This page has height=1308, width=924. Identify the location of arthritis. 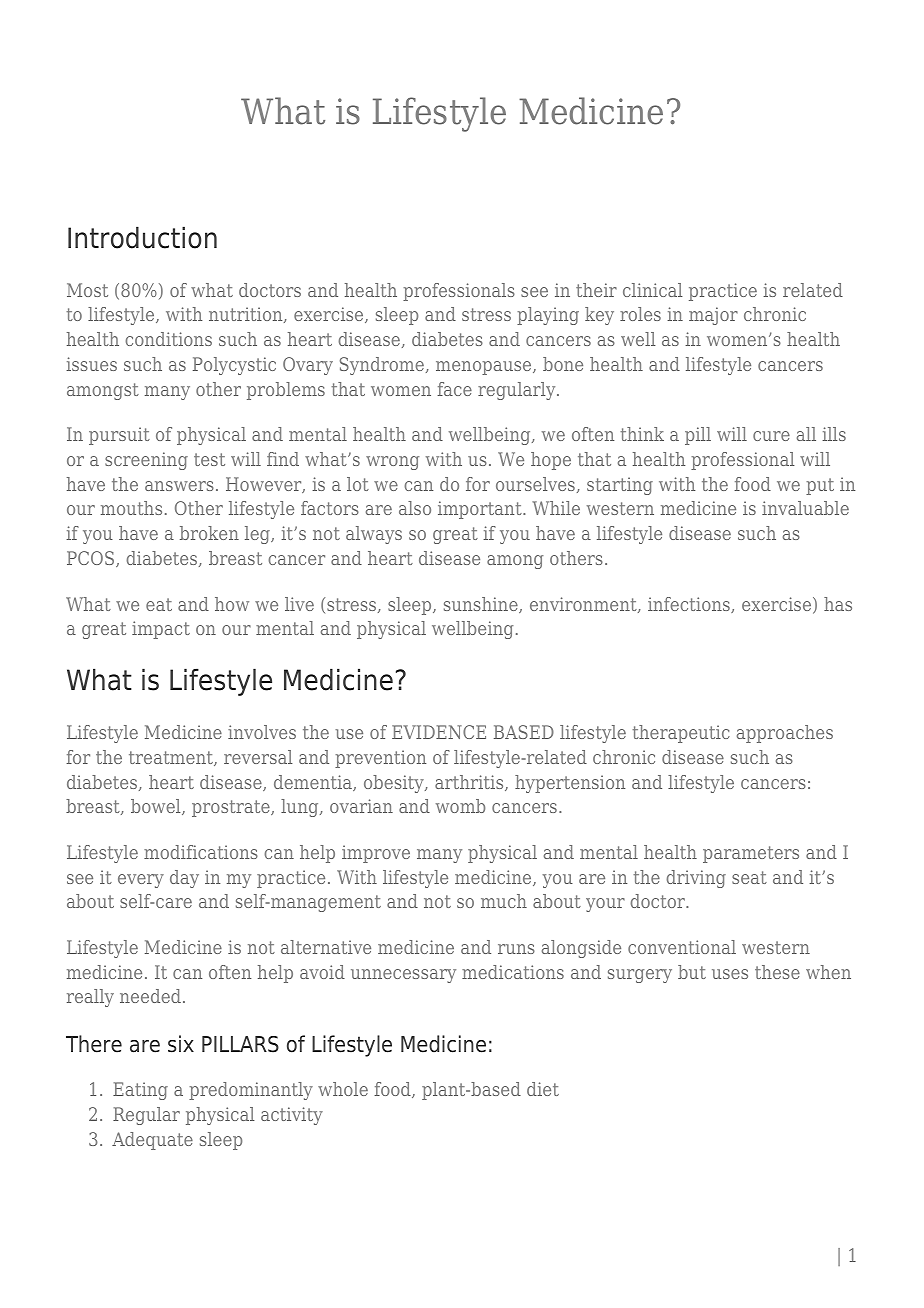
(470, 783).
